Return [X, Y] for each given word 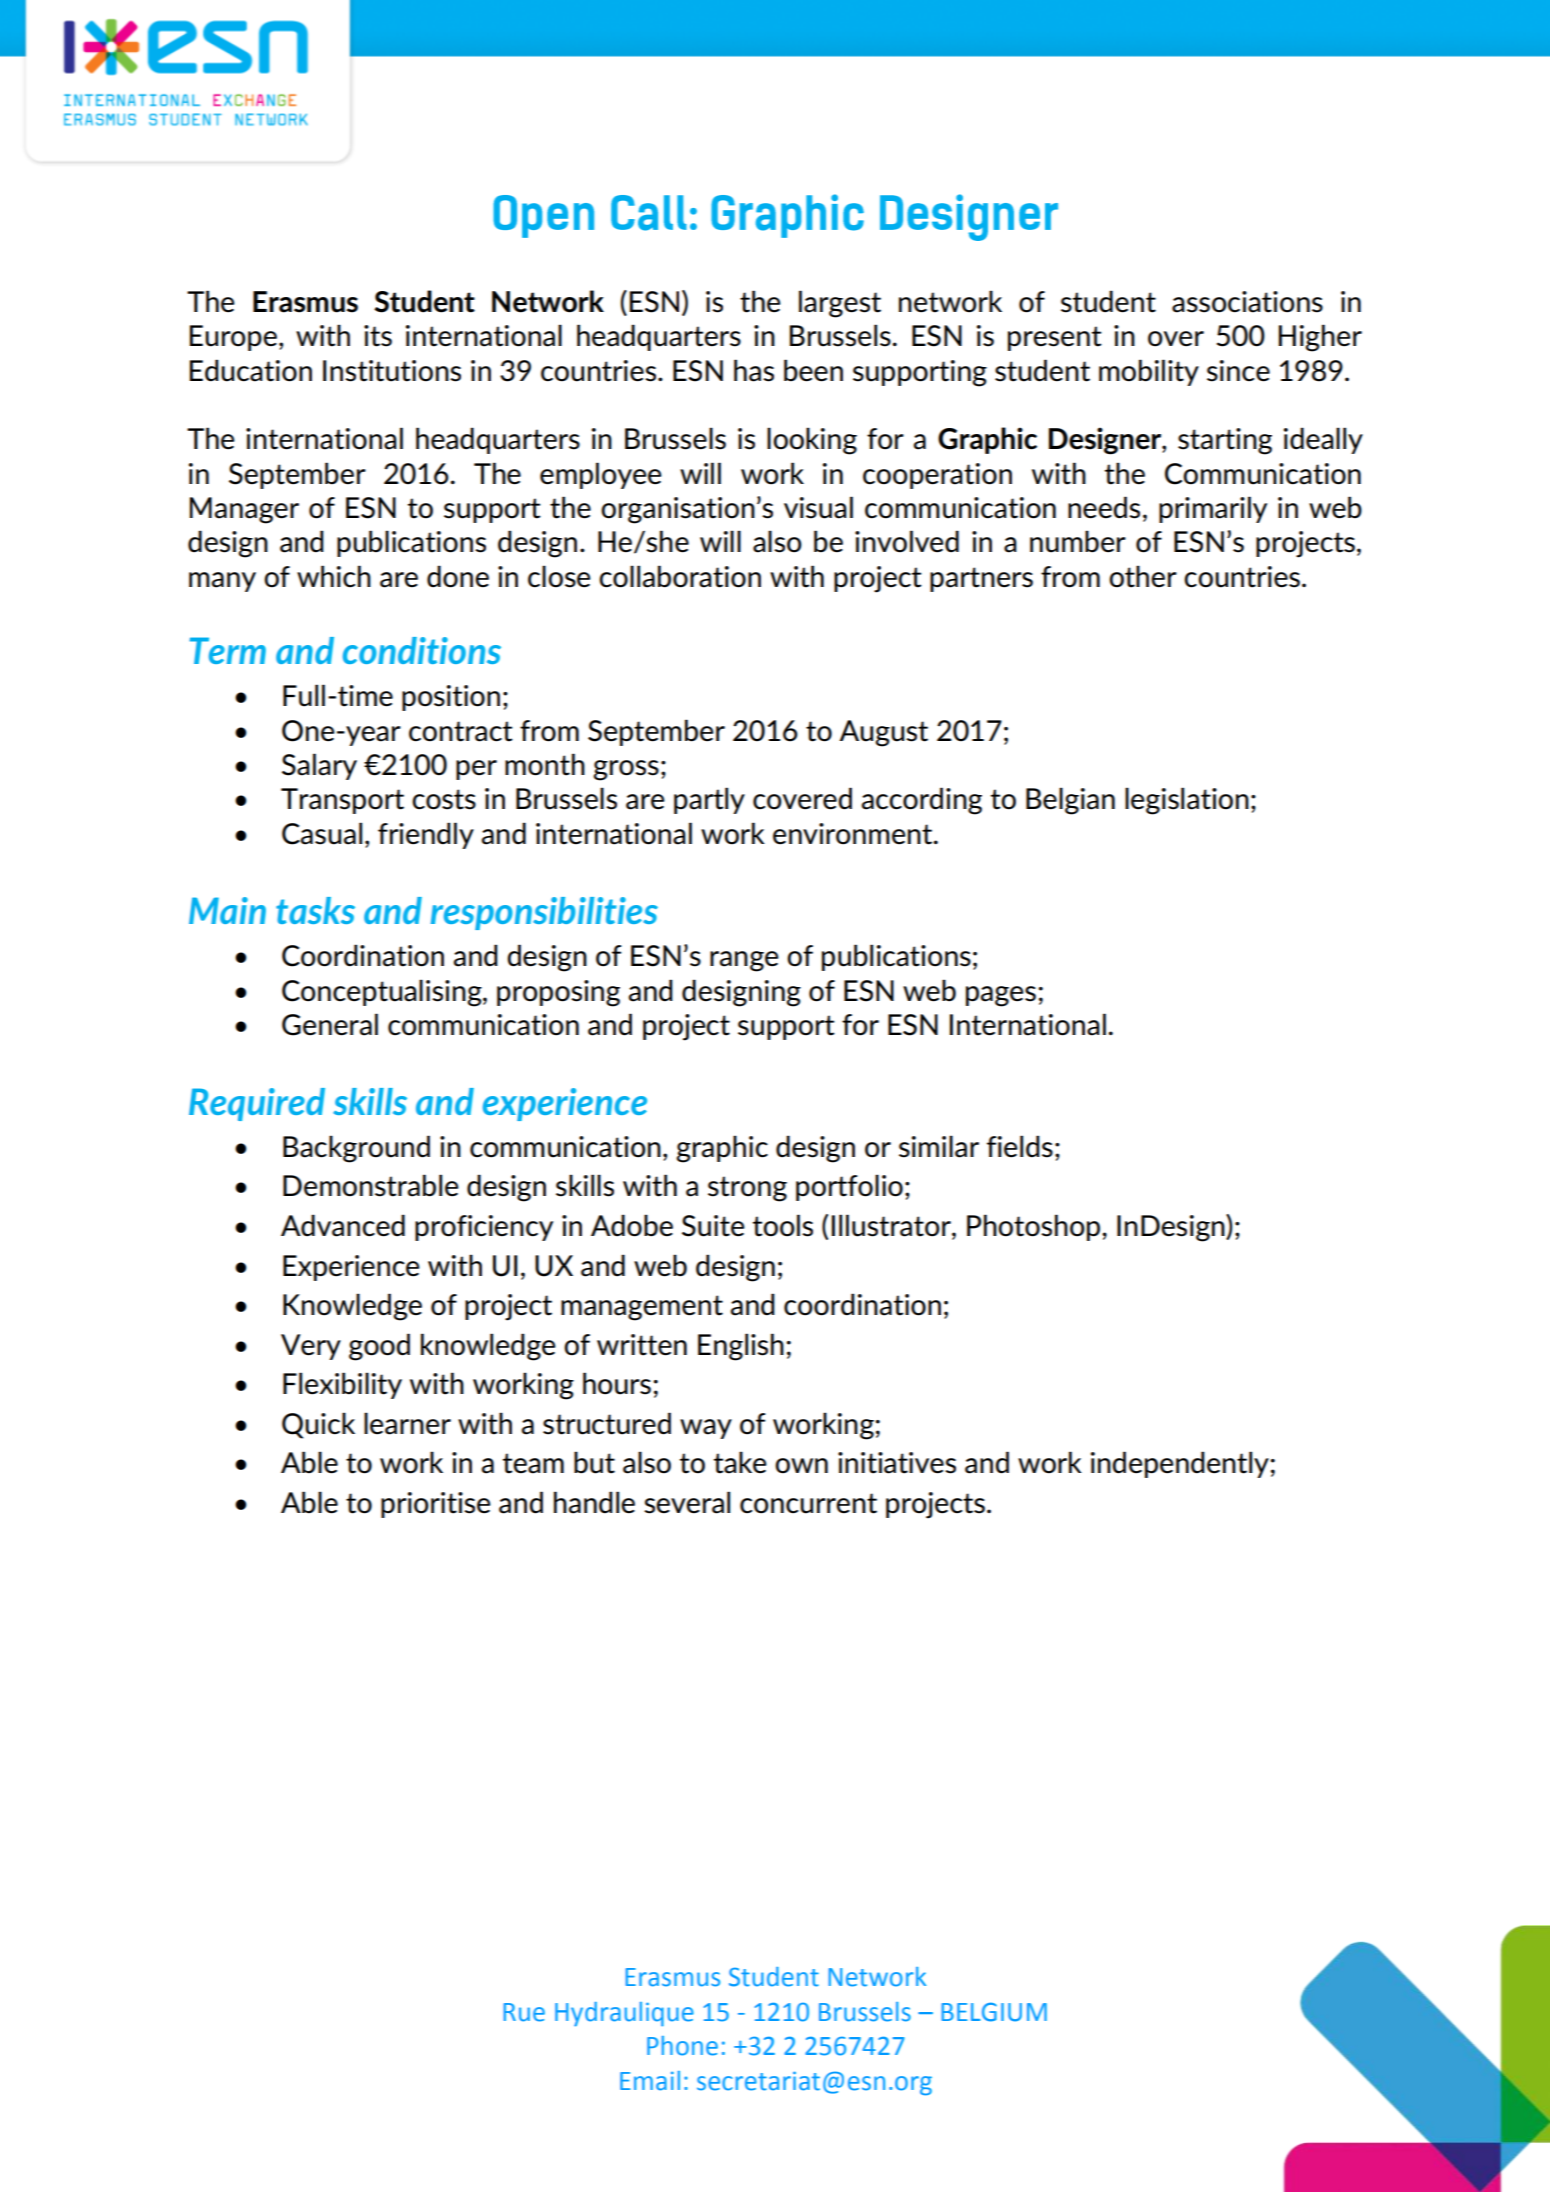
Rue [524, 2012]
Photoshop [1033, 1227]
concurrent [808, 1503]
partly [709, 800]
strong [747, 1189]
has [754, 370]
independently [1180, 1464]
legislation [1187, 801]
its [378, 336]
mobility [1149, 372]
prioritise [435, 1505]
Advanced [343, 1225]
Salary [319, 766]
